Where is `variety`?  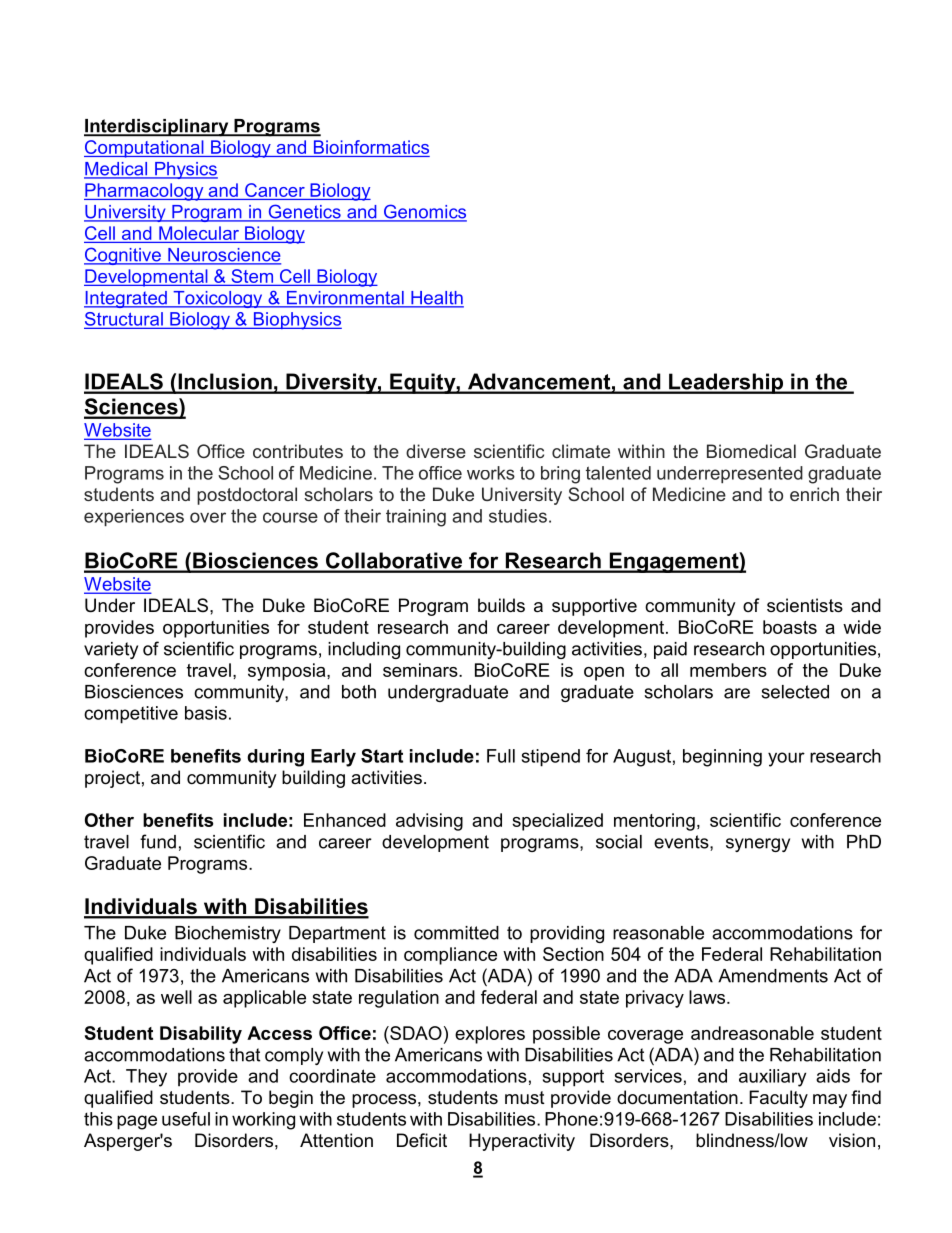 variety is located at coordinates (111, 650).
